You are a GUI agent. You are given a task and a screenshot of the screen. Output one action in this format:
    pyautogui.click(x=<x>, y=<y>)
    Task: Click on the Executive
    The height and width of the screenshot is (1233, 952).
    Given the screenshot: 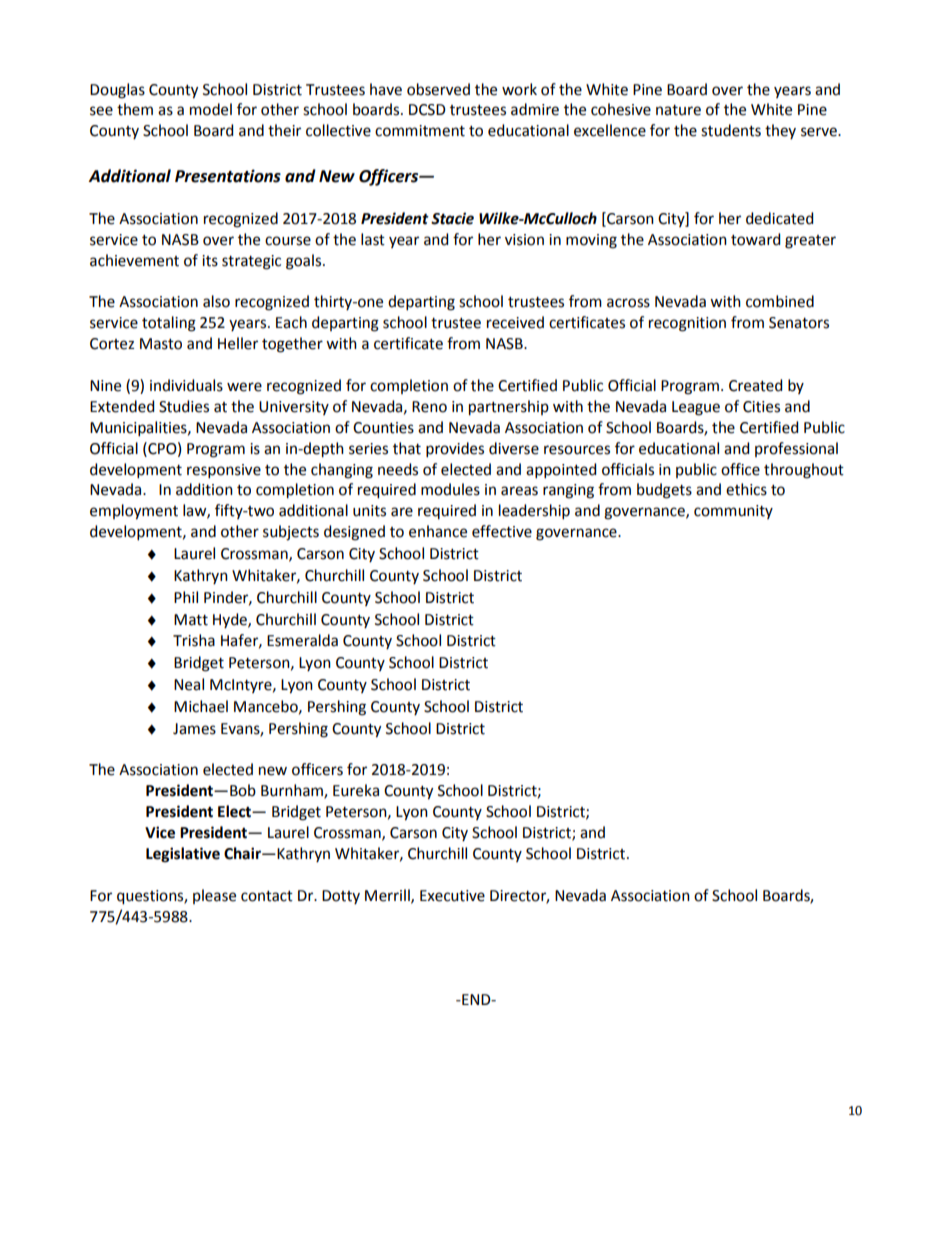 What is the action you would take?
    pyautogui.click(x=452, y=896)
